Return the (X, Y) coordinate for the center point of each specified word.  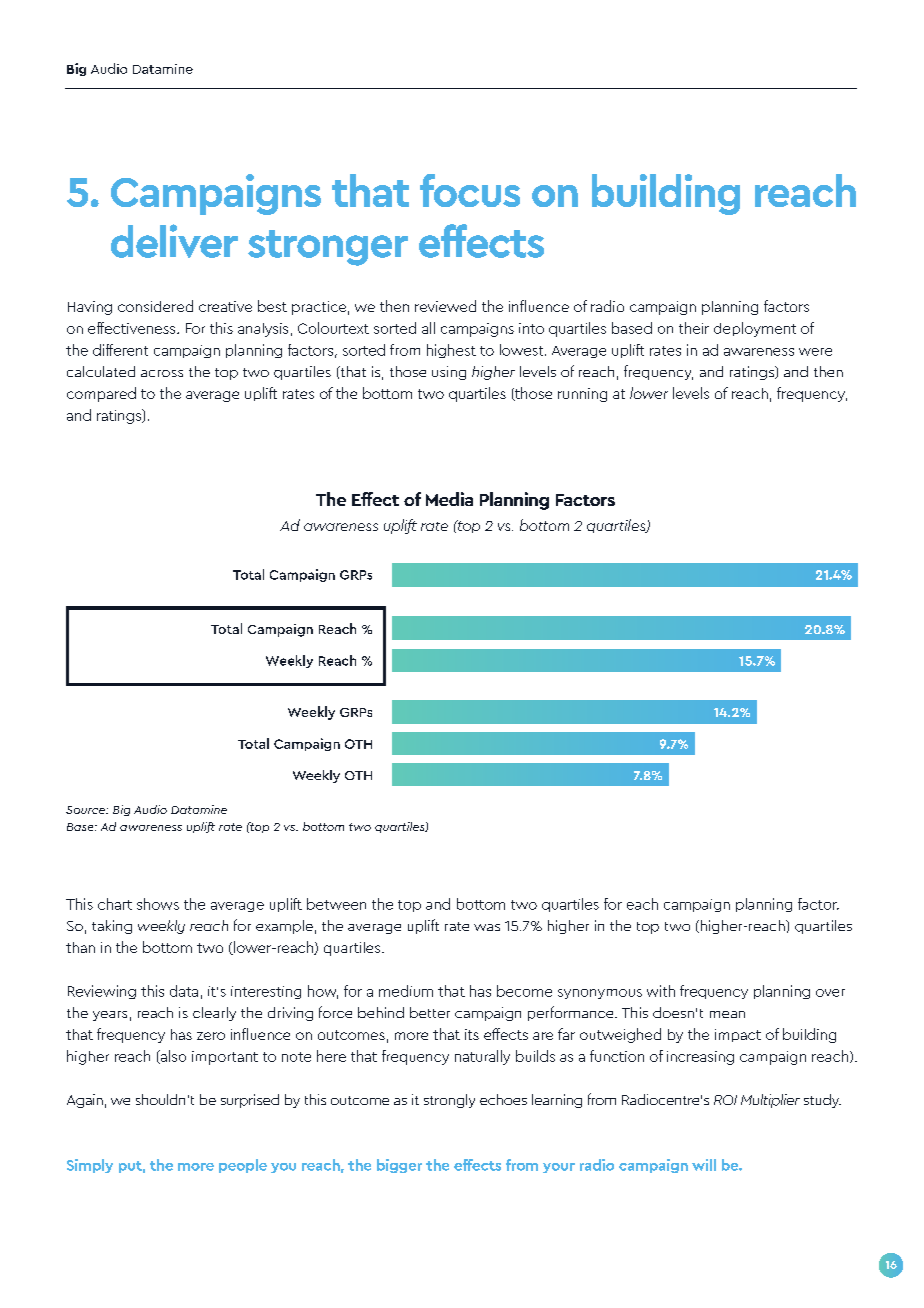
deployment (755, 329)
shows (158, 904)
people (243, 1166)
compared (101, 394)
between (336, 904)
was (487, 927)
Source (87, 810)
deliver (174, 241)
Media (449, 499)
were (815, 352)
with (661, 991)
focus (470, 190)
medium (406, 991)
